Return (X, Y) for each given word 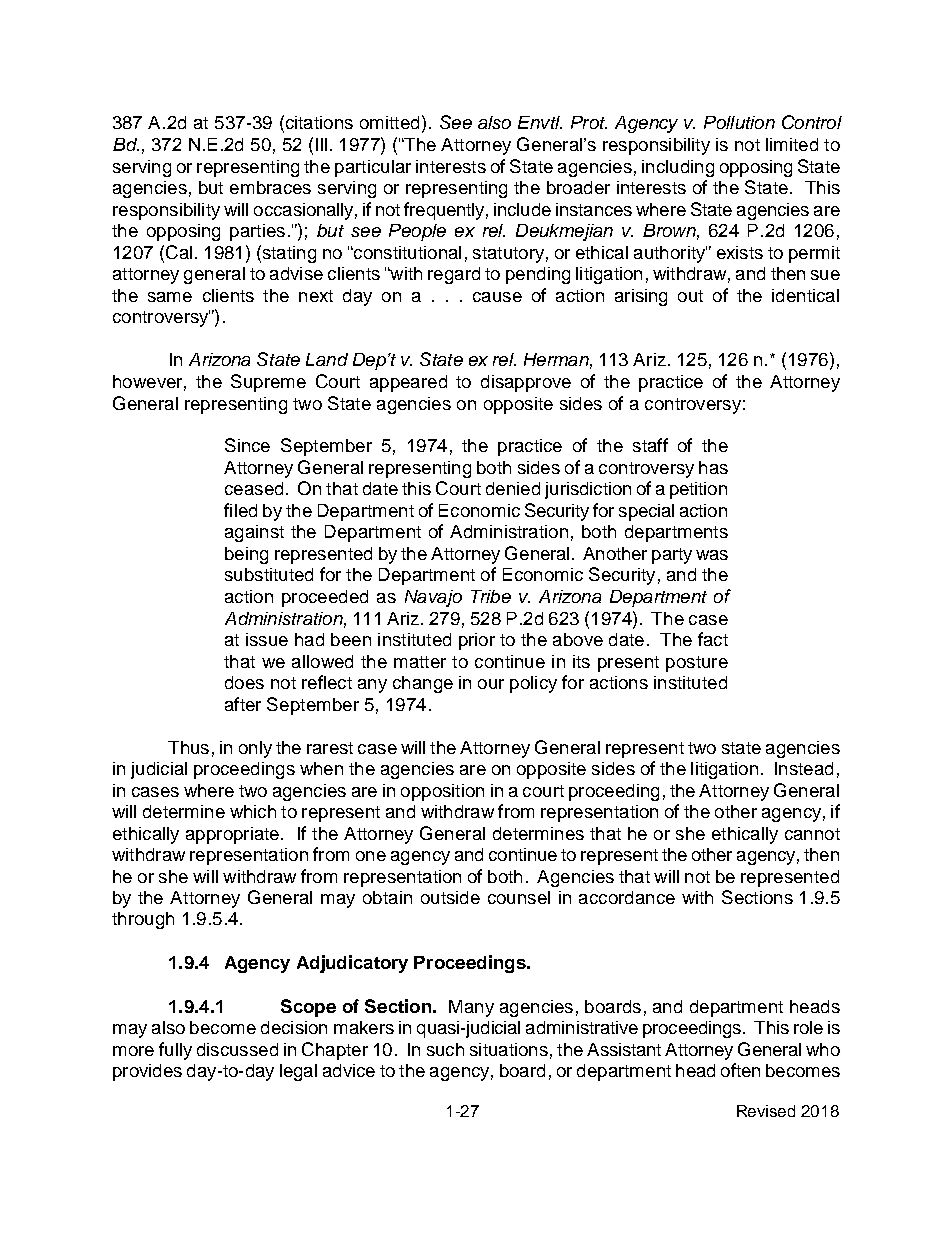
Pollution (739, 122)
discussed (237, 1049)
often (740, 1070)
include (522, 209)
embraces (270, 187)
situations (509, 1049)
